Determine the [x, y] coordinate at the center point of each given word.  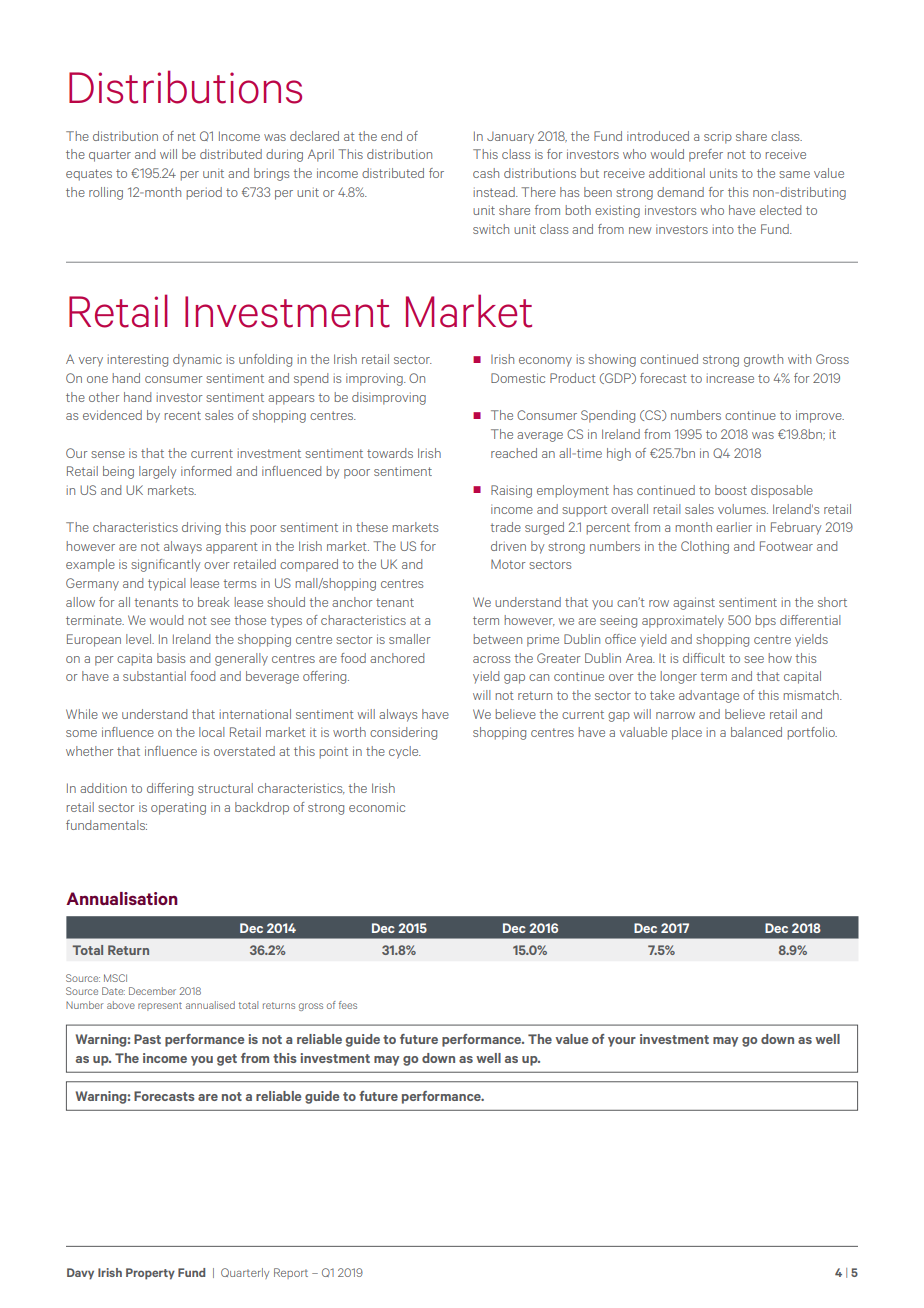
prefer [706, 155]
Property [150, 1274]
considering [403, 733]
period [204, 193]
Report [291, 1273]
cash [486, 173]
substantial [154, 676]
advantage [709, 696]
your [622, 1042]
